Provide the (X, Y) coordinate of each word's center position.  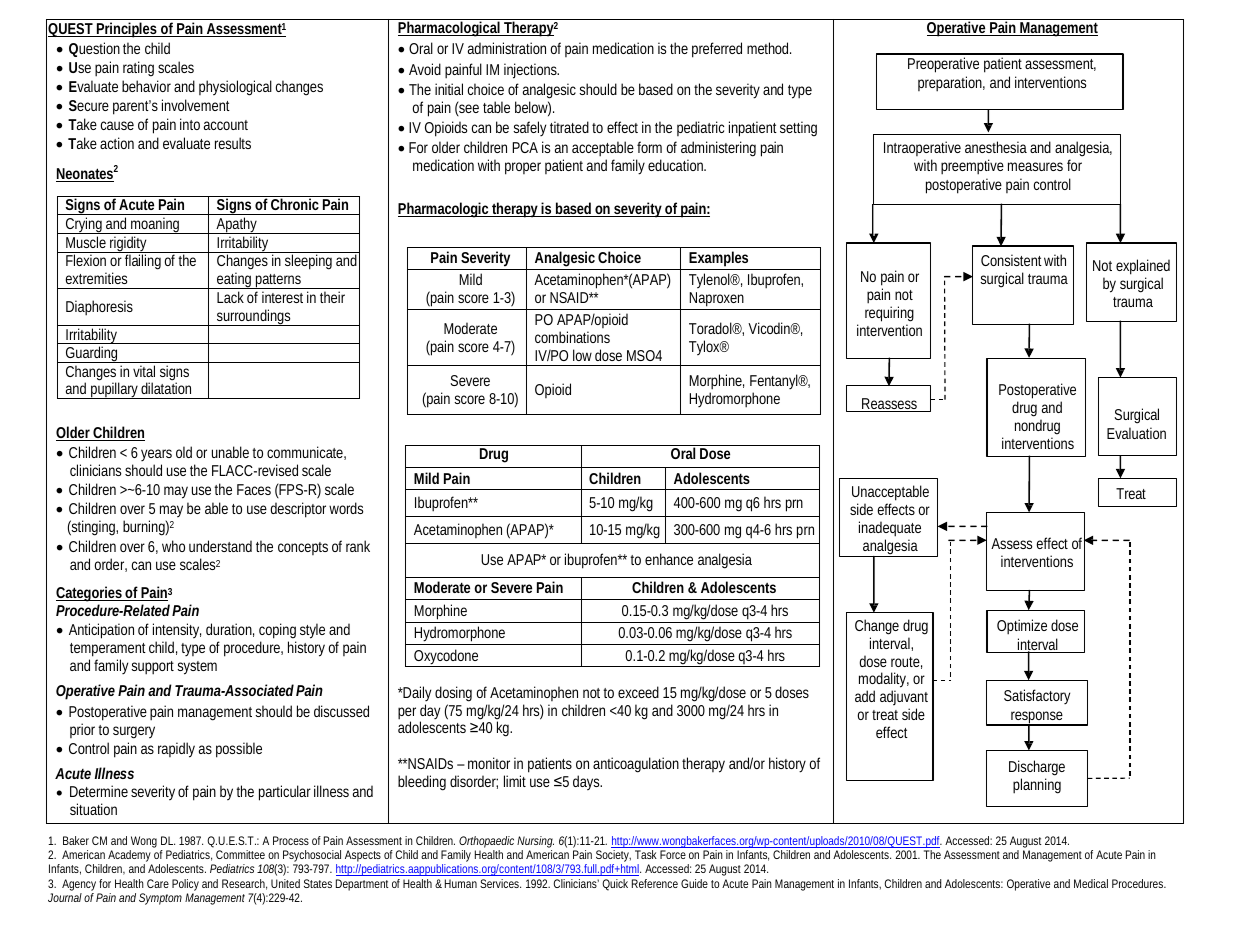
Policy (185, 885)
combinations (572, 337)
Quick (615, 885)
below (534, 108)
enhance (669, 559)
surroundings (254, 317)
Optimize (1022, 627)
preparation (951, 84)
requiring (889, 315)
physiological (235, 88)
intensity (177, 632)
